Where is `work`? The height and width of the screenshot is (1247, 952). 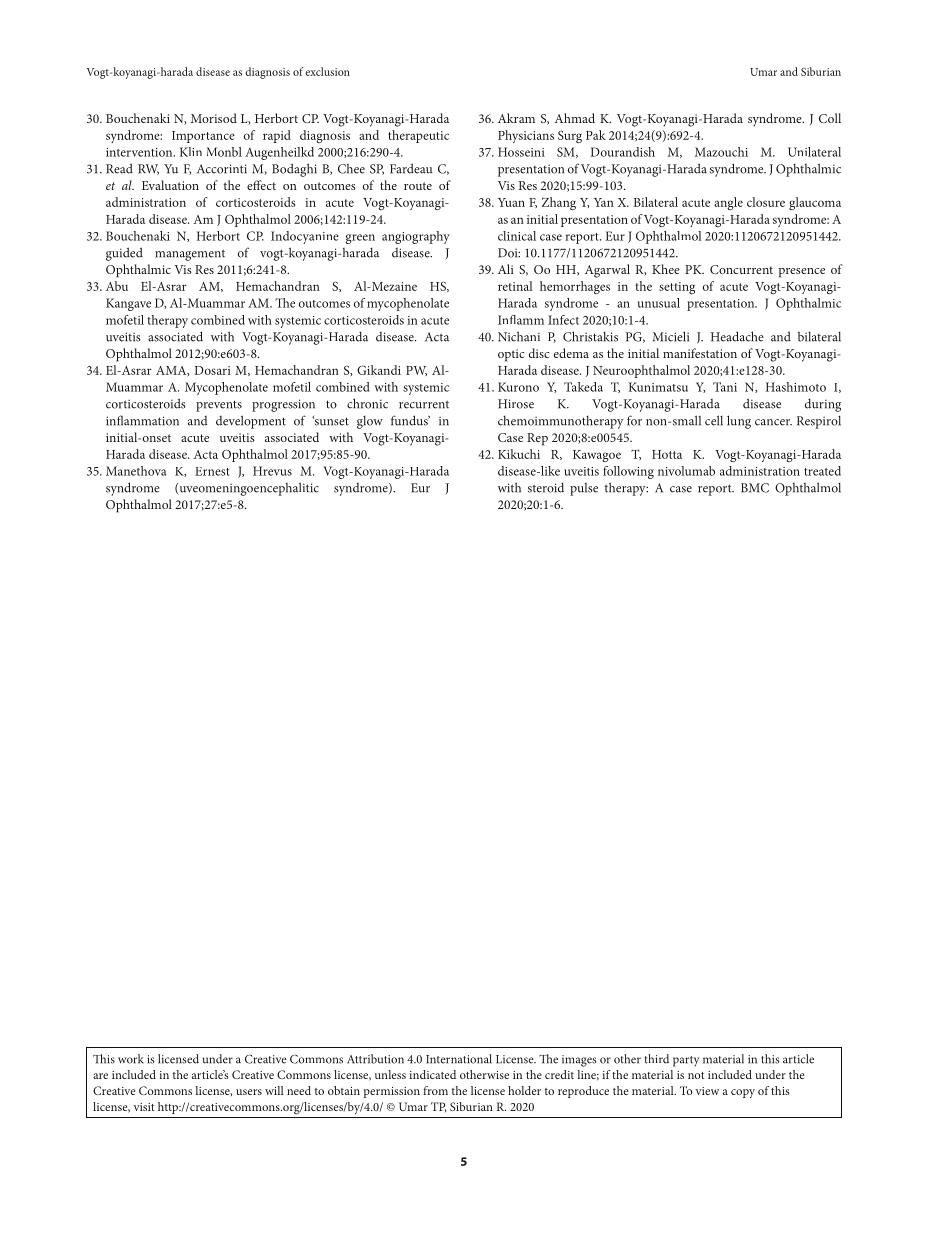 work is located at coordinates (131, 1059).
